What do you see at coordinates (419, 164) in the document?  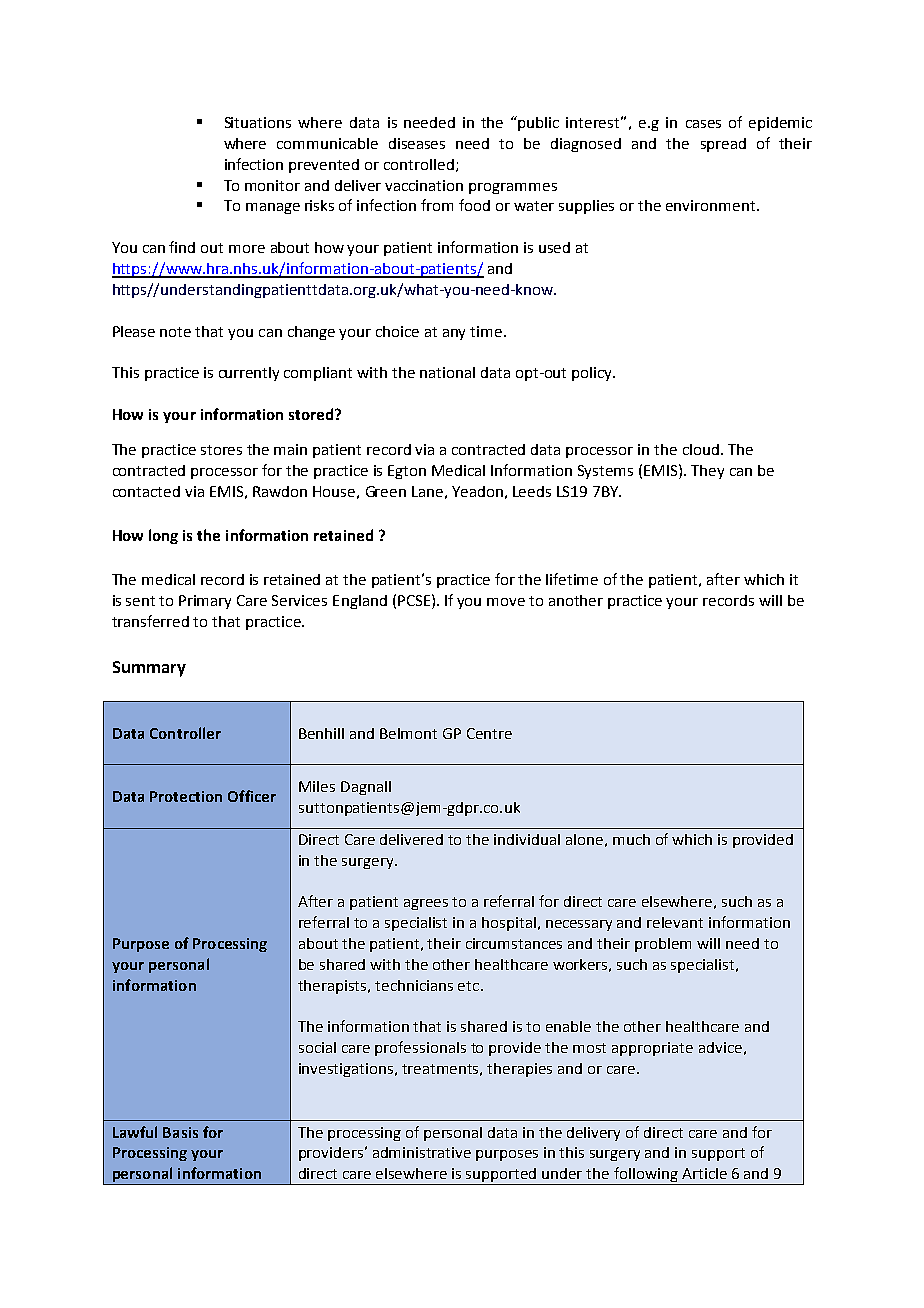 I see `controlled` at bounding box center [419, 164].
